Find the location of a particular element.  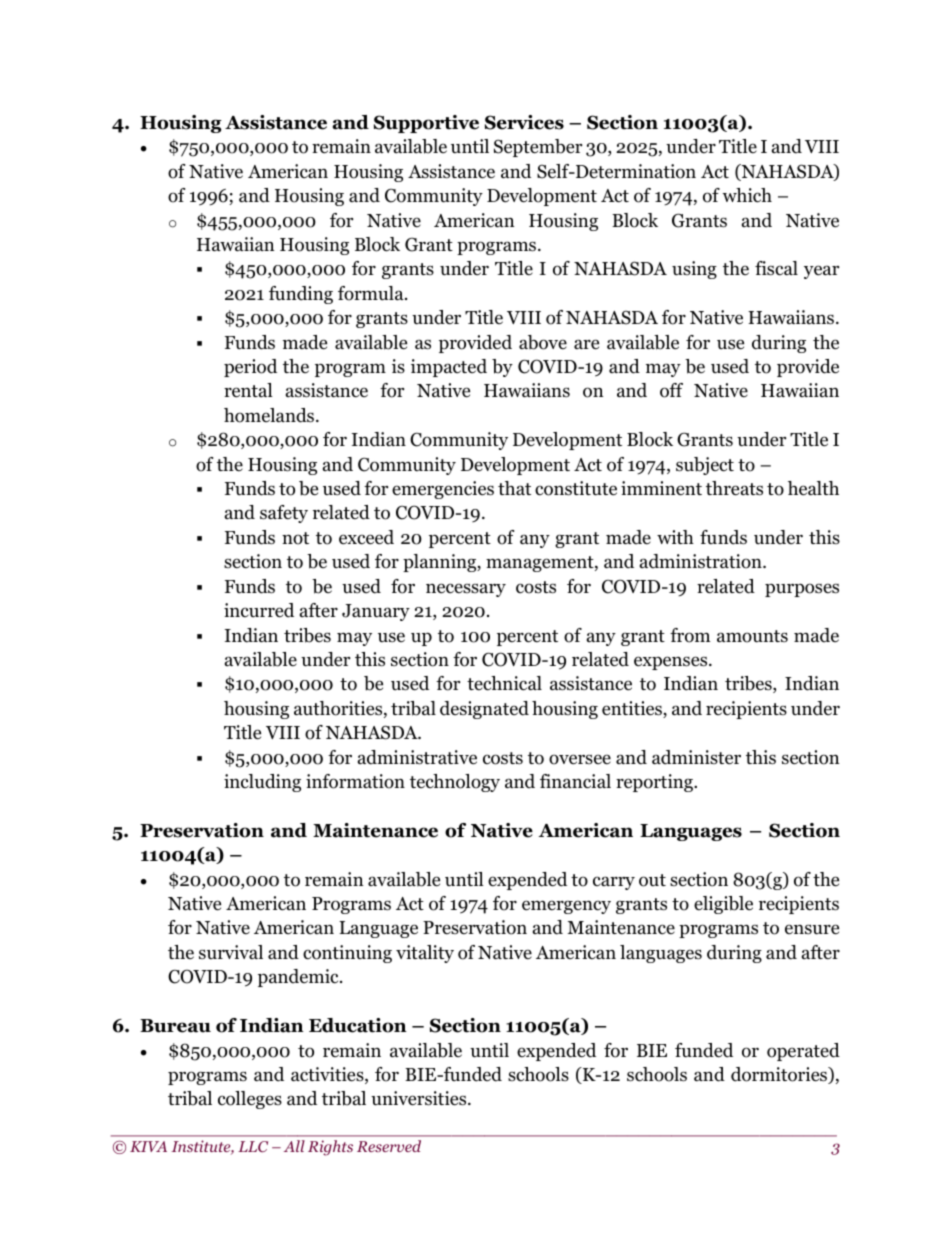

impacted is located at coordinates (449, 368).
